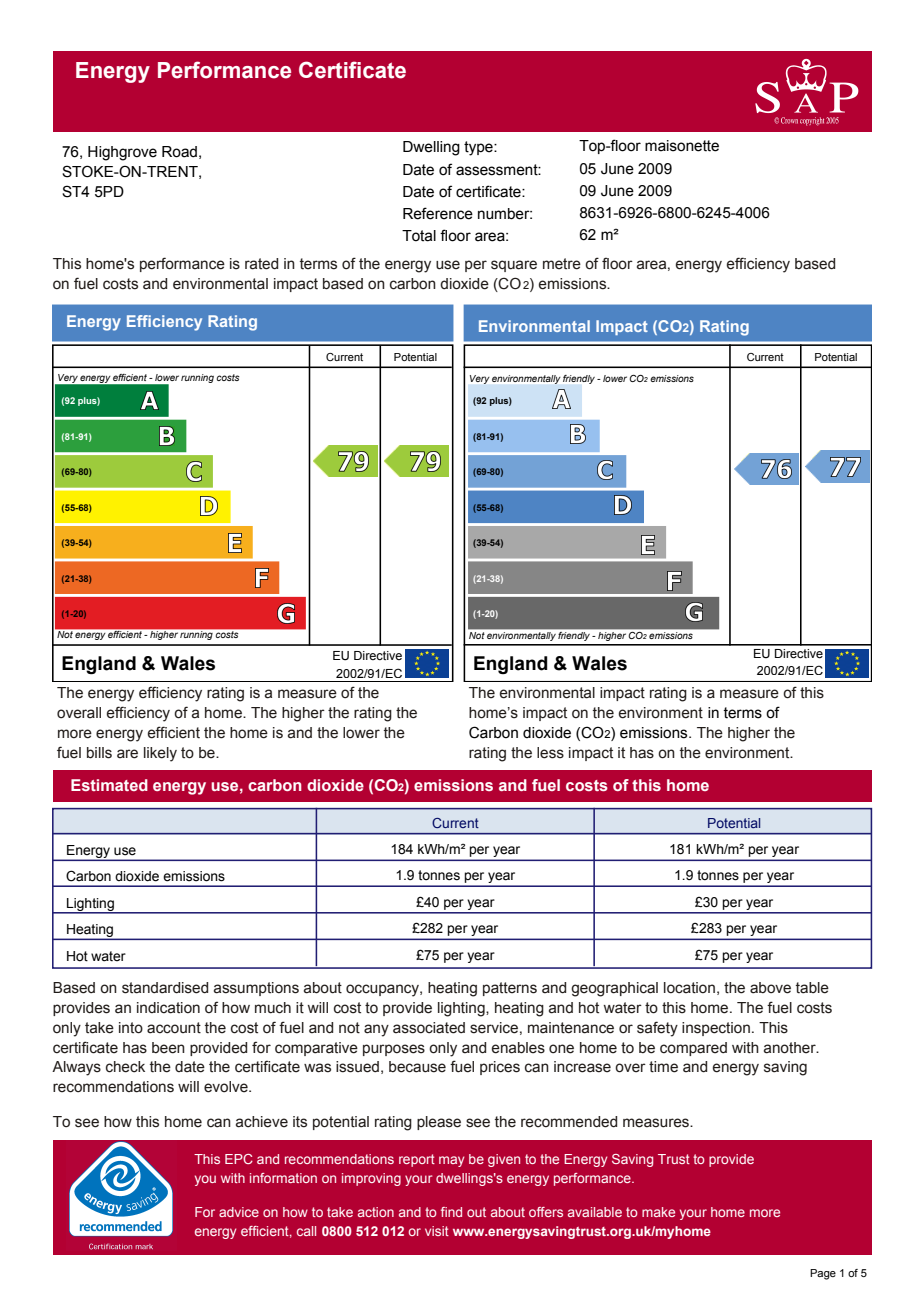  Describe the element at coordinates (550, 753) in the screenshot. I see `less` at that location.
